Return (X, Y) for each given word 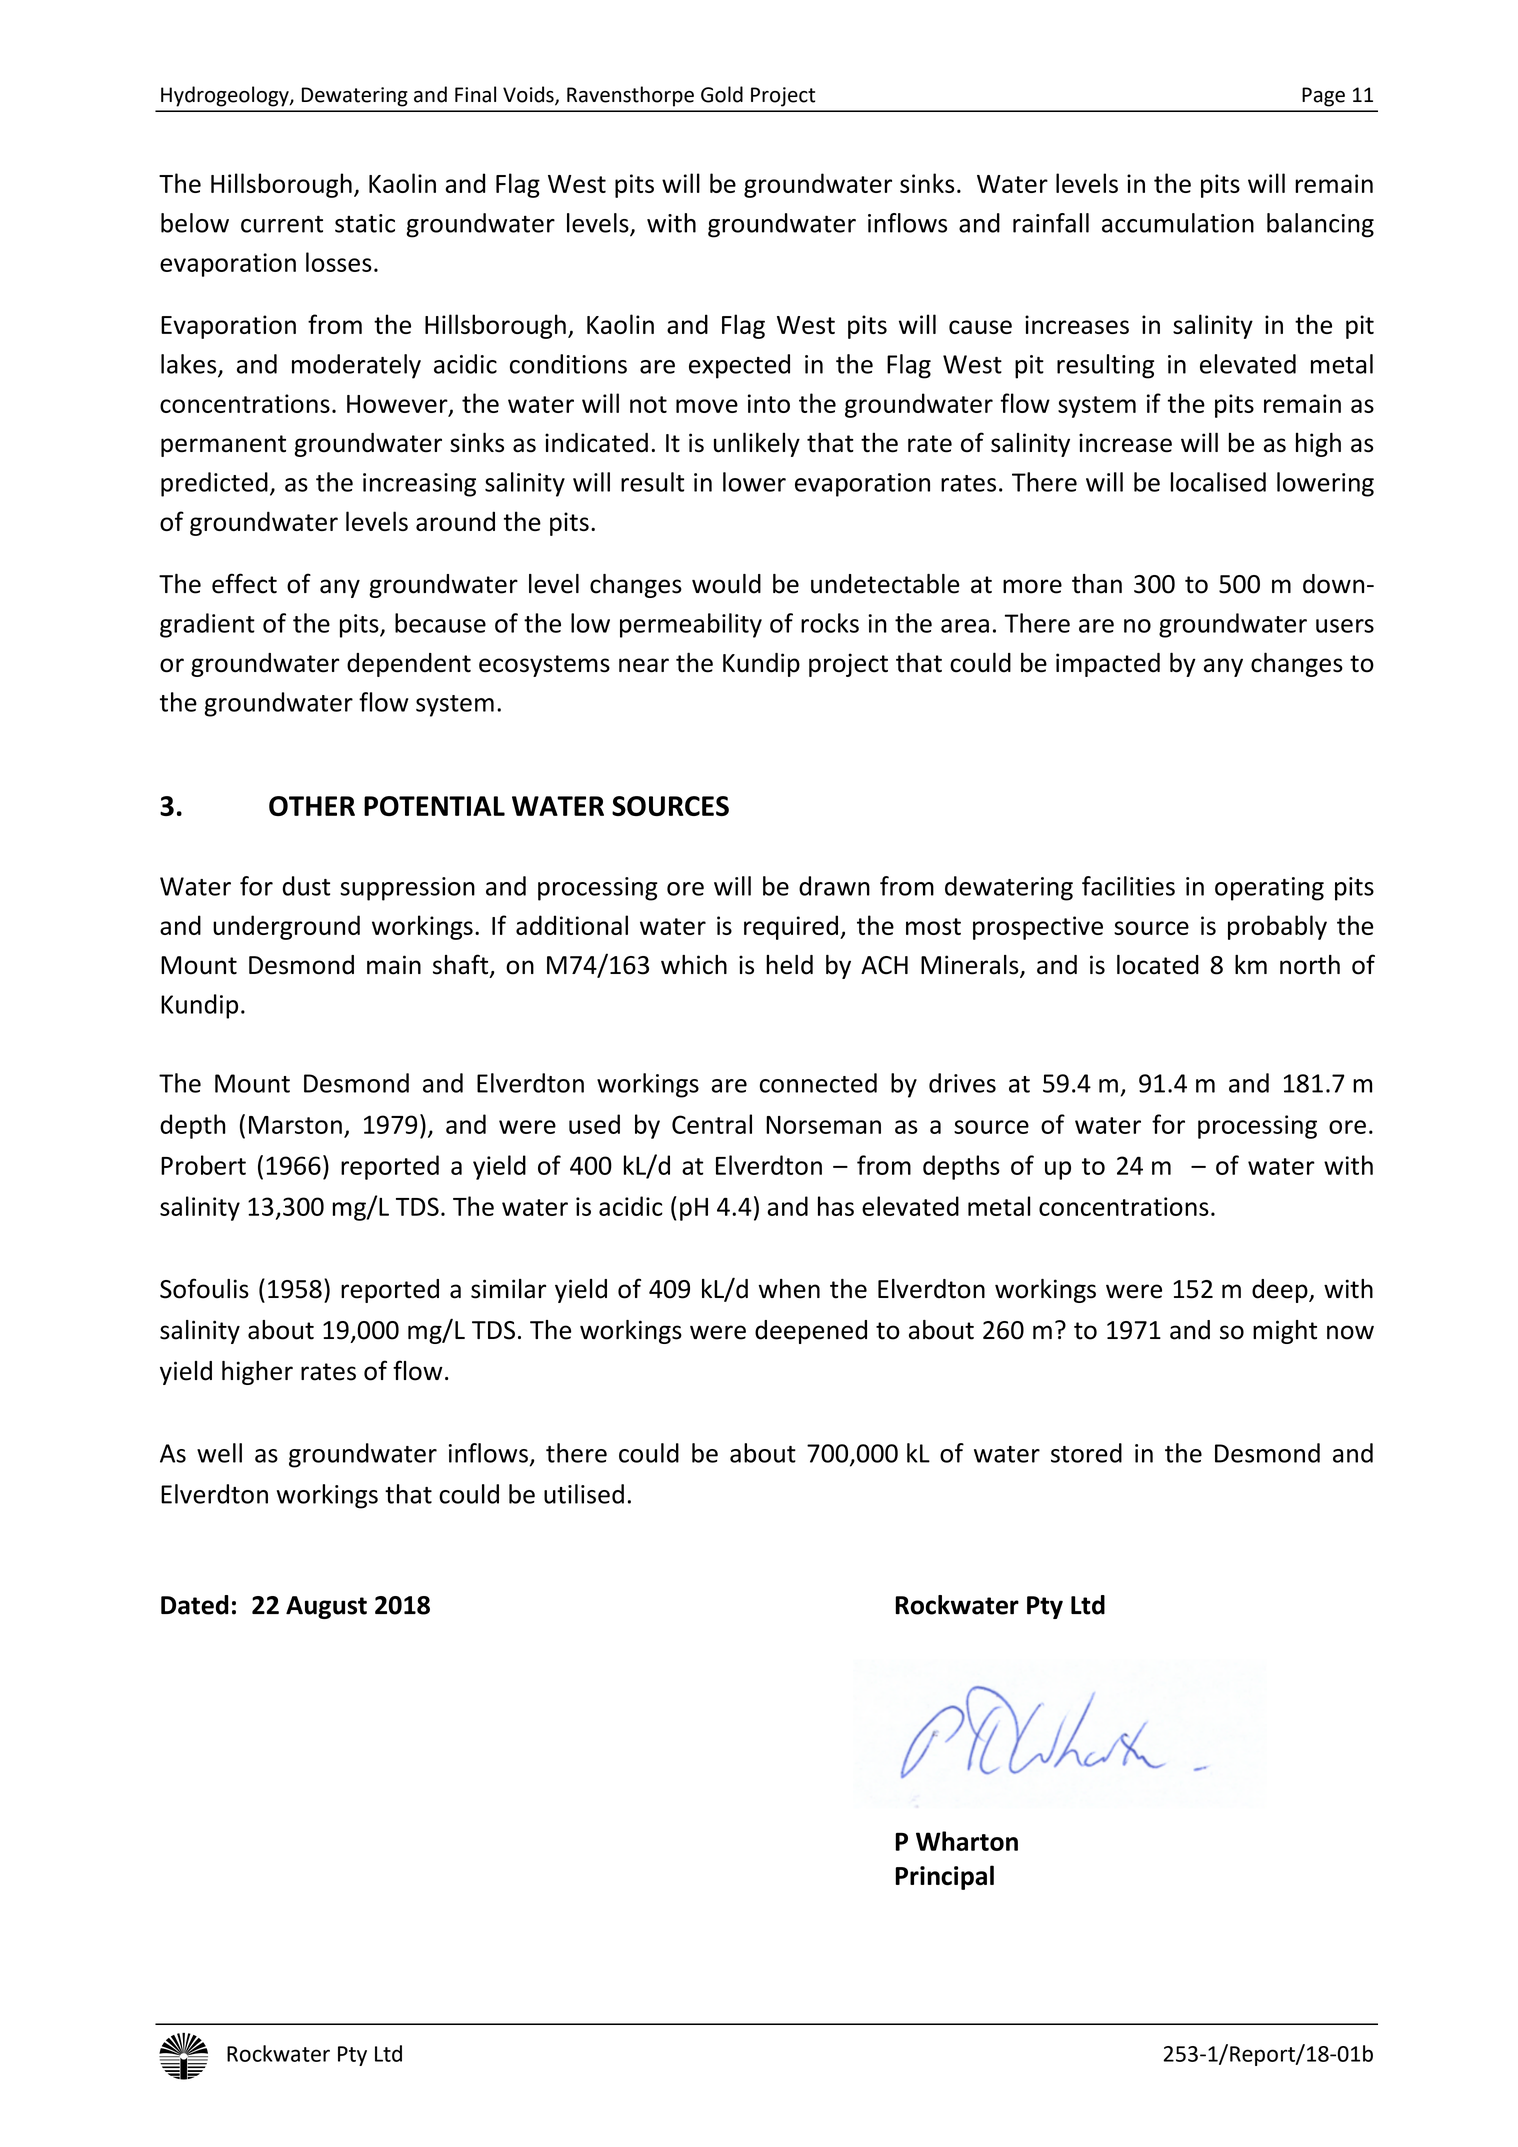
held (789, 965)
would (726, 584)
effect (244, 583)
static (365, 223)
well (219, 1453)
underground (286, 927)
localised (1218, 482)
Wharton (967, 1841)
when (789, 1289)
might (1285, 1332)
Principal (944, 1877)
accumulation (1178, 223)
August (326, 1607)
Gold (722, 94)
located (1158, 965)
